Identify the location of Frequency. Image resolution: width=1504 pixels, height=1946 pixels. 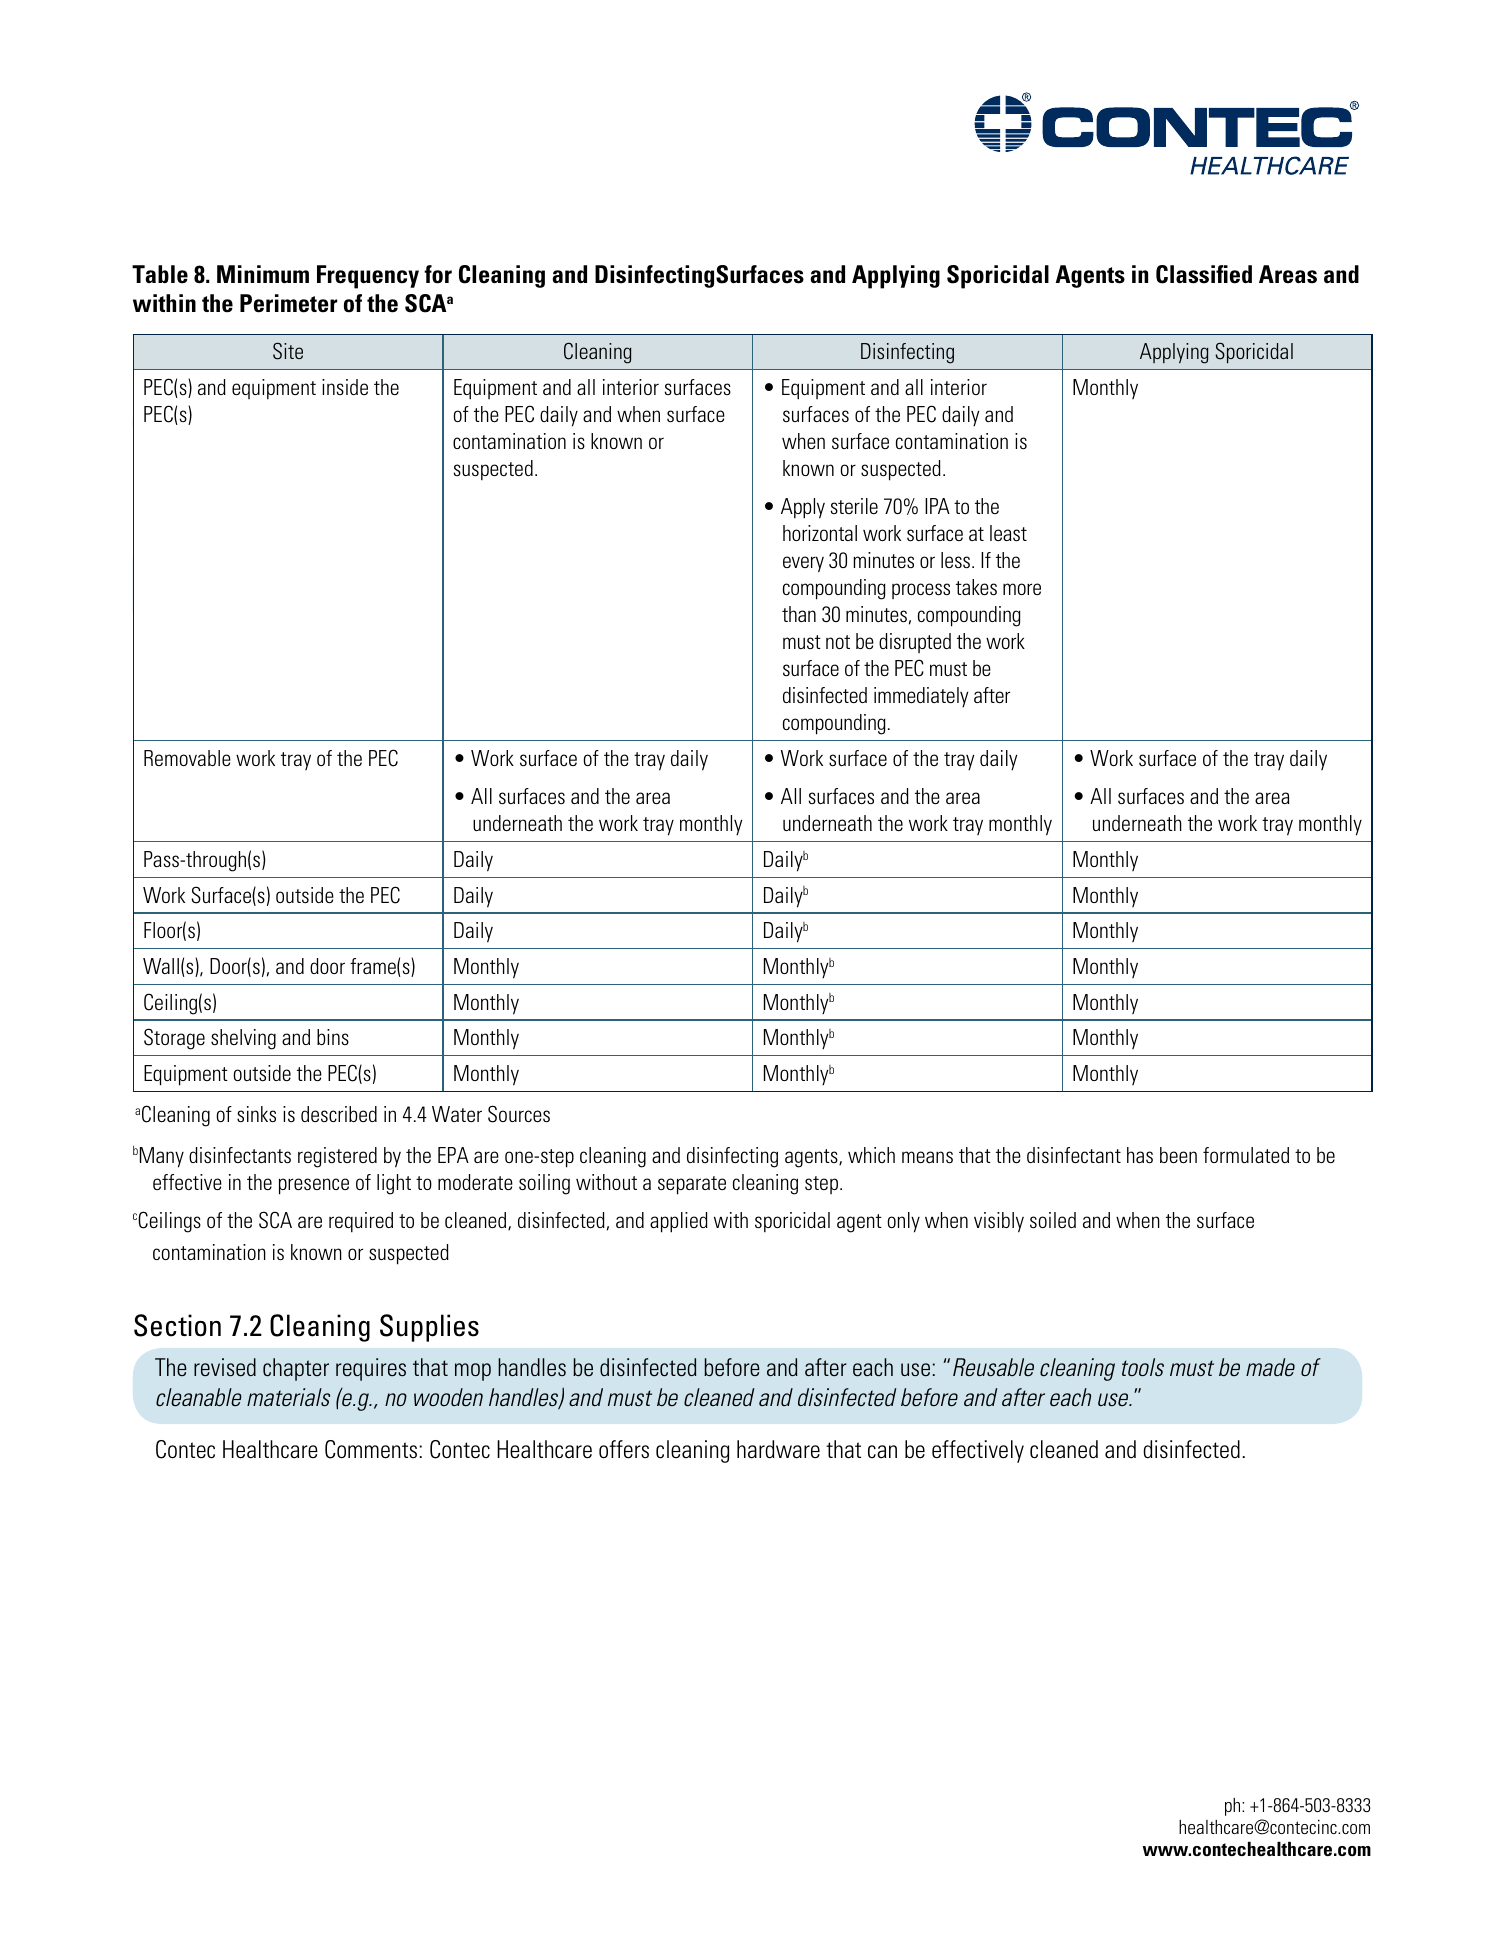
(368, 277).
